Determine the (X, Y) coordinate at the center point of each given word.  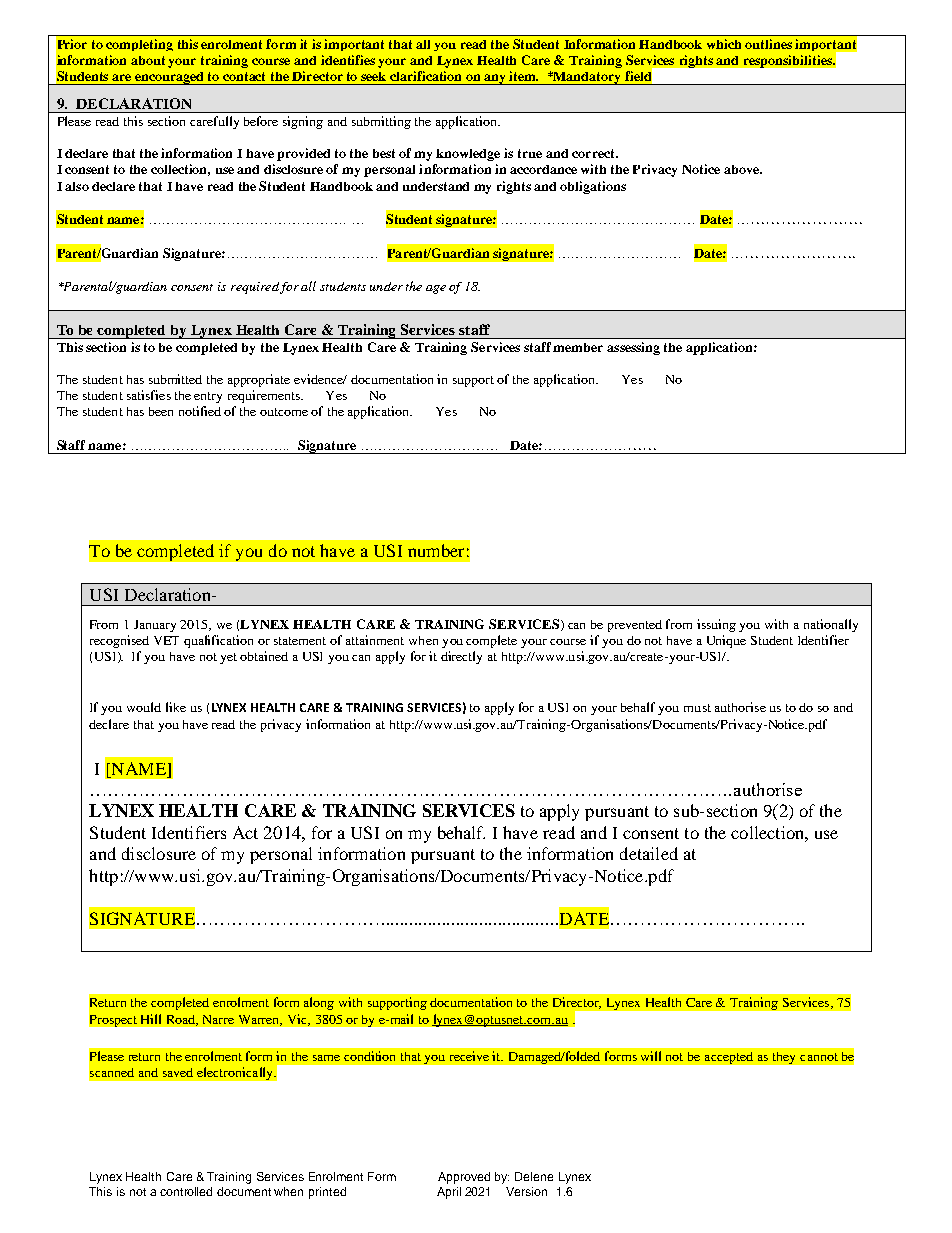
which (724, 44)
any (496, 79)
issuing (716, 625)
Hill (151, 1019)
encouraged (170, 78)
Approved (464, 1178)
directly (461, 657)
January (155, 626)
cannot (819, 1057)
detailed (649, 853)
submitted (175, 379)
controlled (186, 1191)
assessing (633, 348)
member (578, 347)
